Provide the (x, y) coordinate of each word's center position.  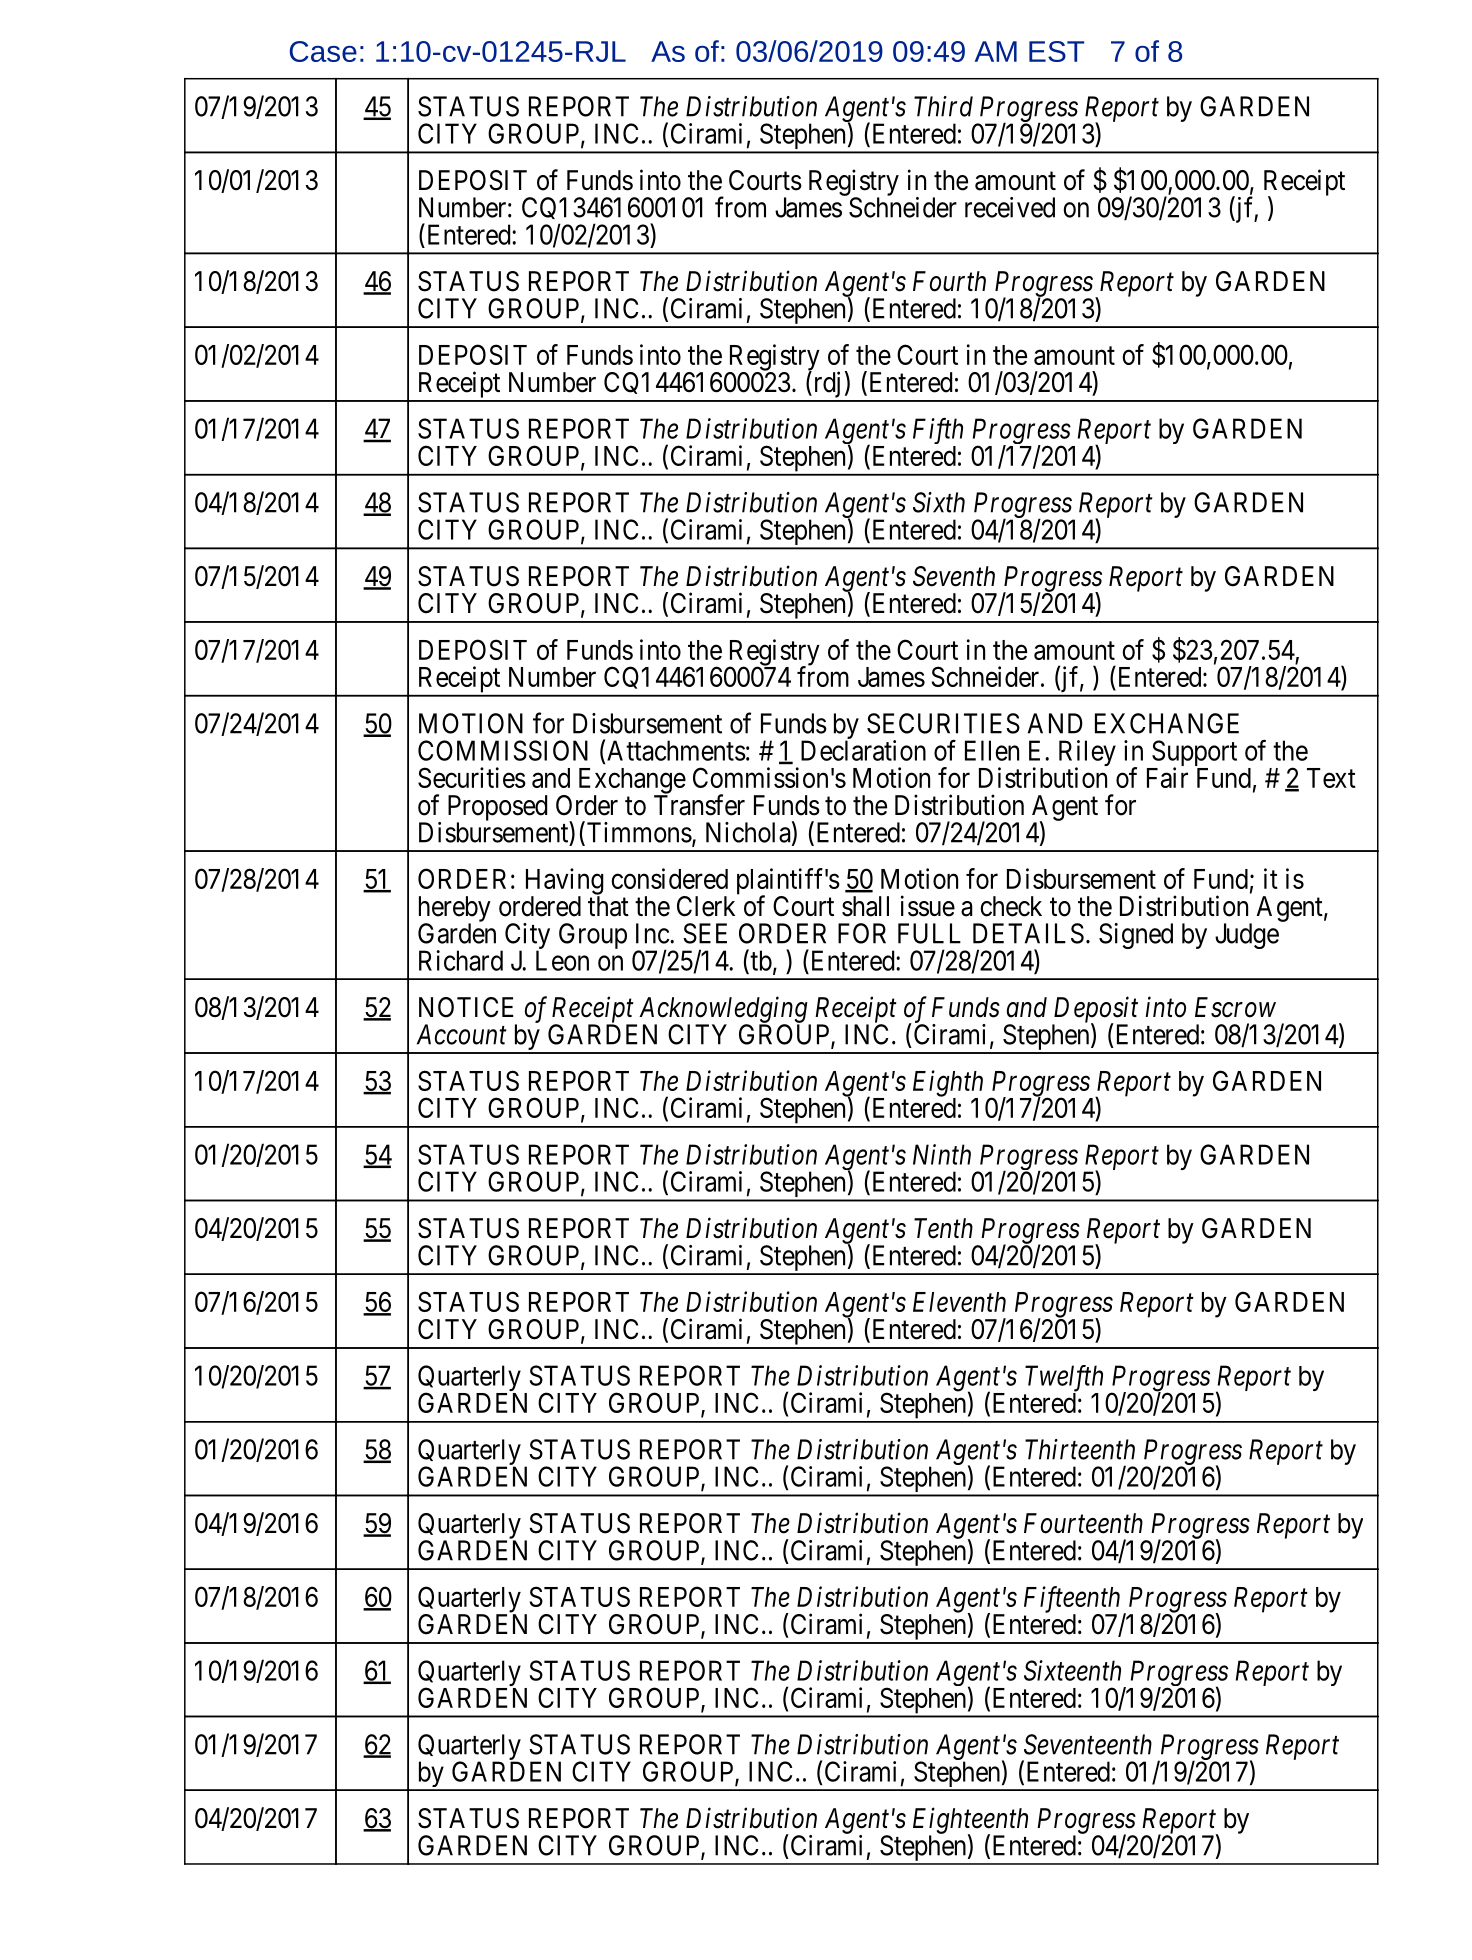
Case (323, 51)
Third (943, 106)
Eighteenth (970, 1821)
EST (1056, 51)
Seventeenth (1088, 1744)
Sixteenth (1072, 1670)
